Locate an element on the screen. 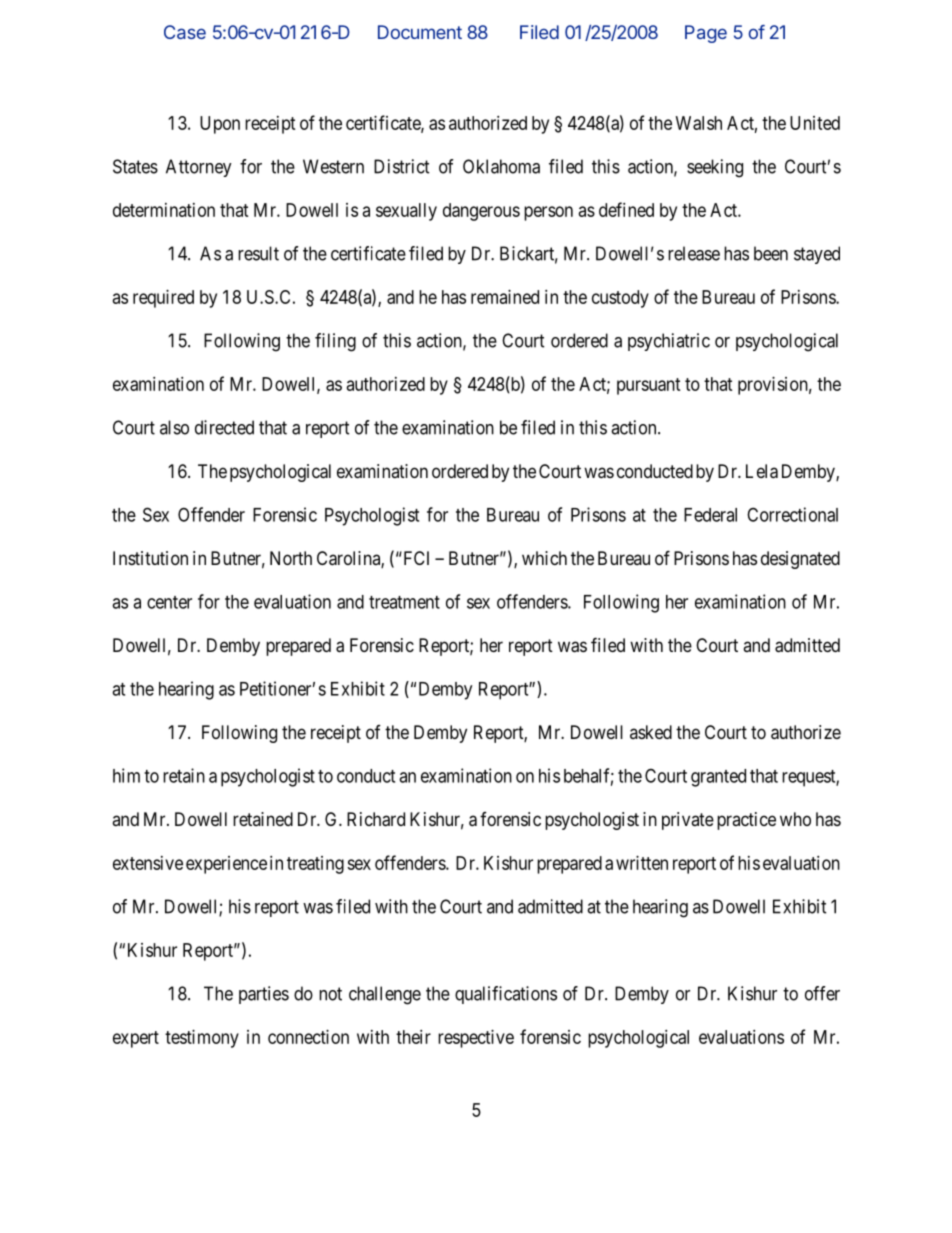  which is located at coordinates (544, 558).
